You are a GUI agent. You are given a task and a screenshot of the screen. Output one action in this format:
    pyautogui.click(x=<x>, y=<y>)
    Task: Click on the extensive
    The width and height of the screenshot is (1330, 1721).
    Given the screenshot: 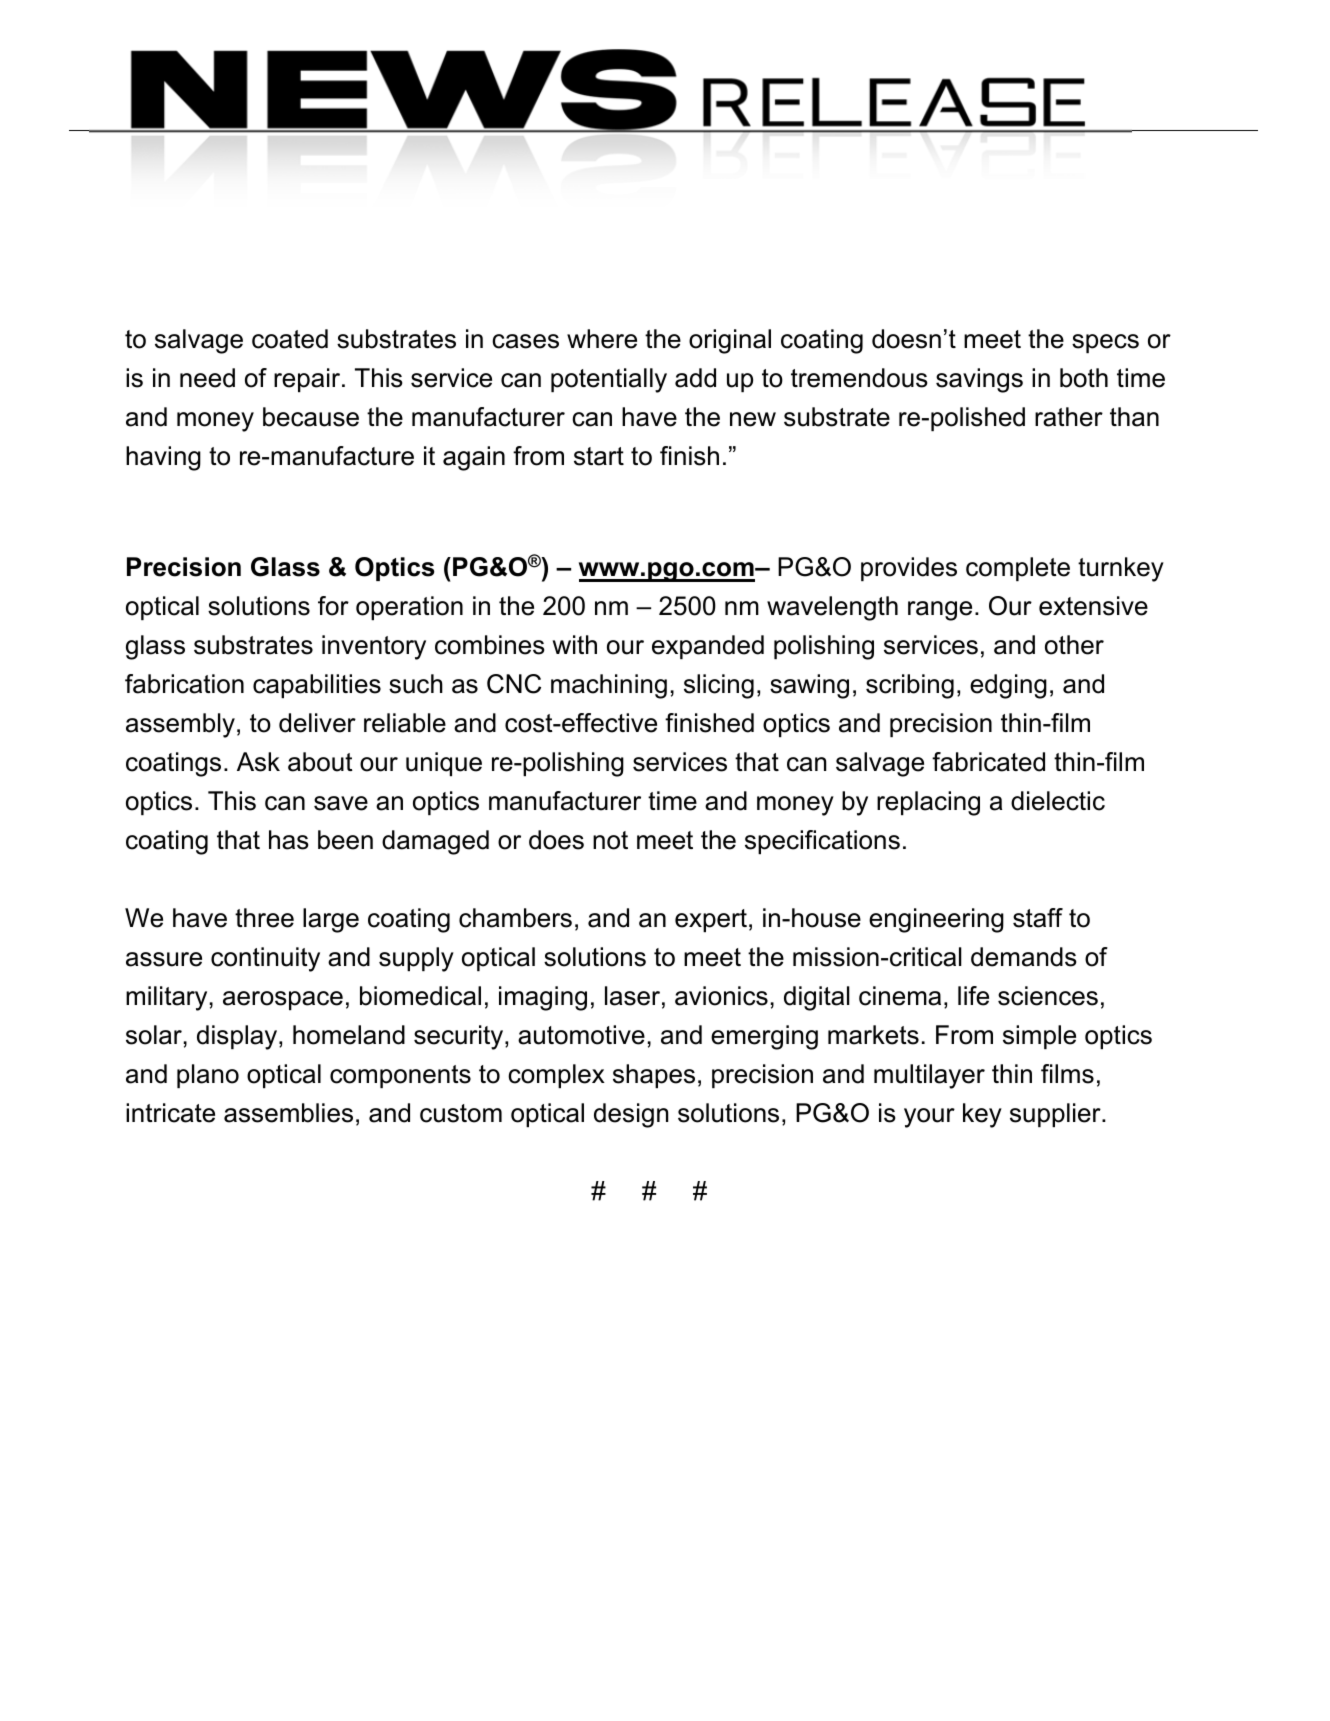 What is the action you would take?
    pyautogui.click(x=1093, y=606)
